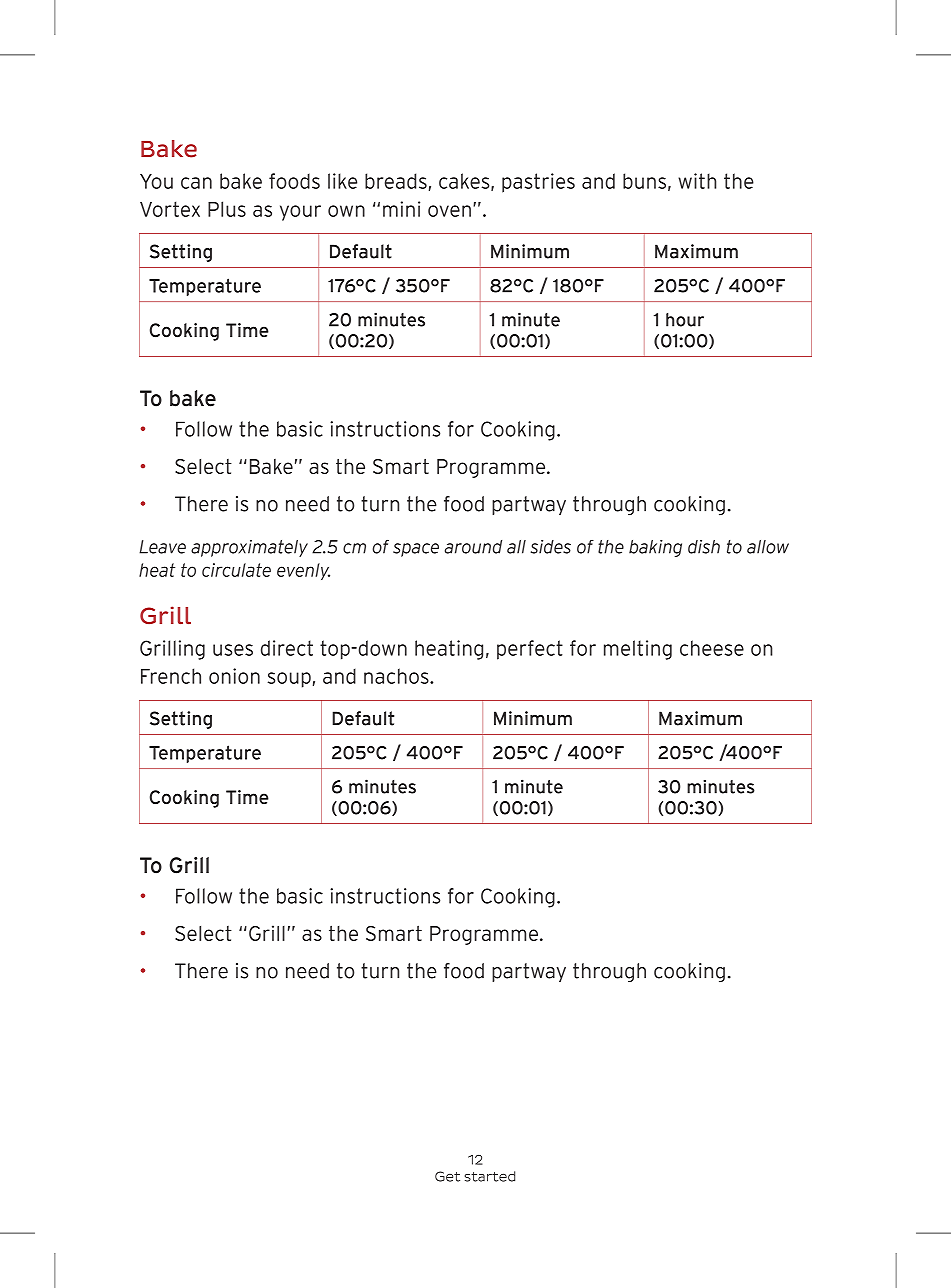  Describe the element at coordinates (300, 213) in the document. I see `your` at that location.
